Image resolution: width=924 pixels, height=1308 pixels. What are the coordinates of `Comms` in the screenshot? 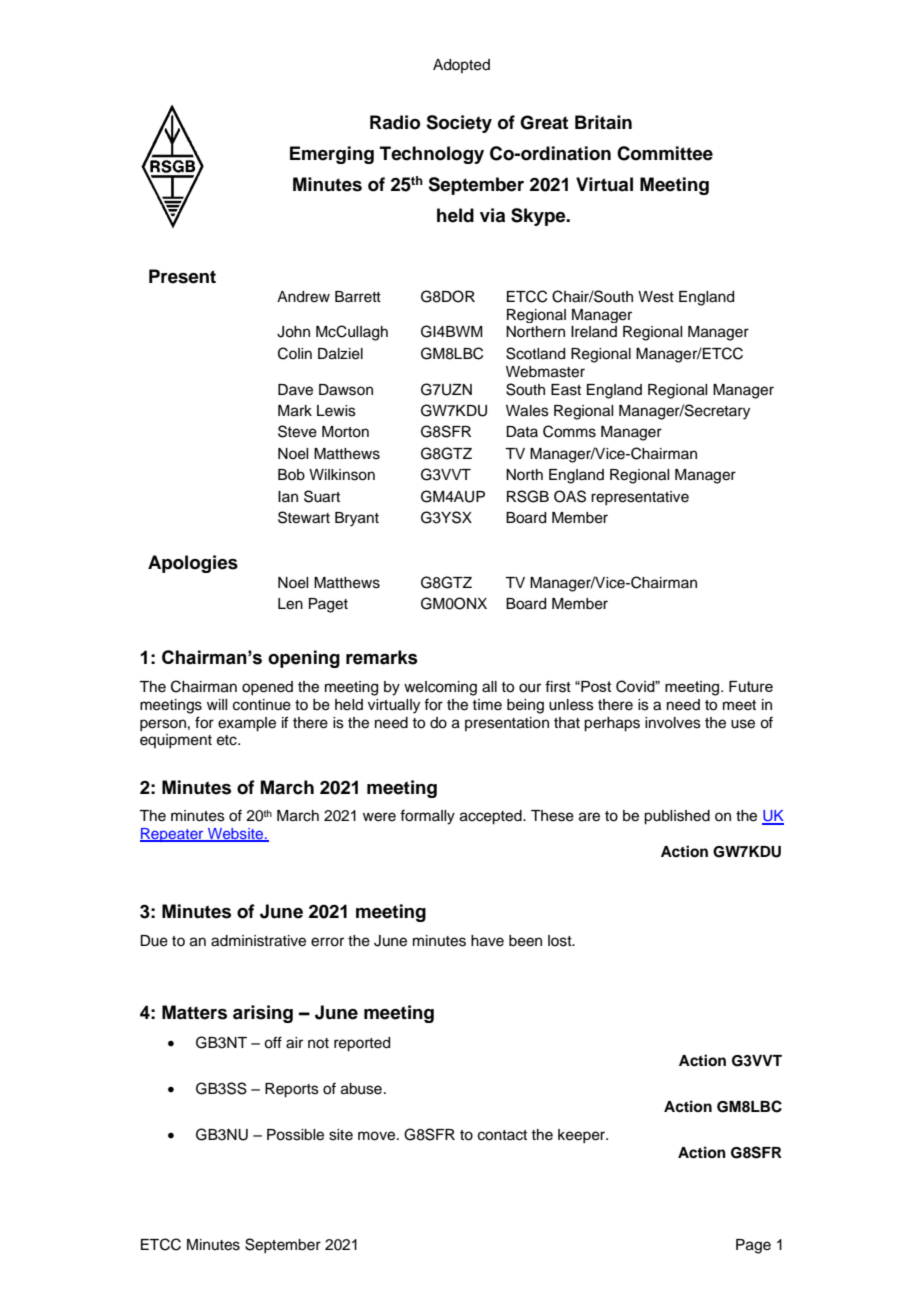 It's located at (569, 431).
